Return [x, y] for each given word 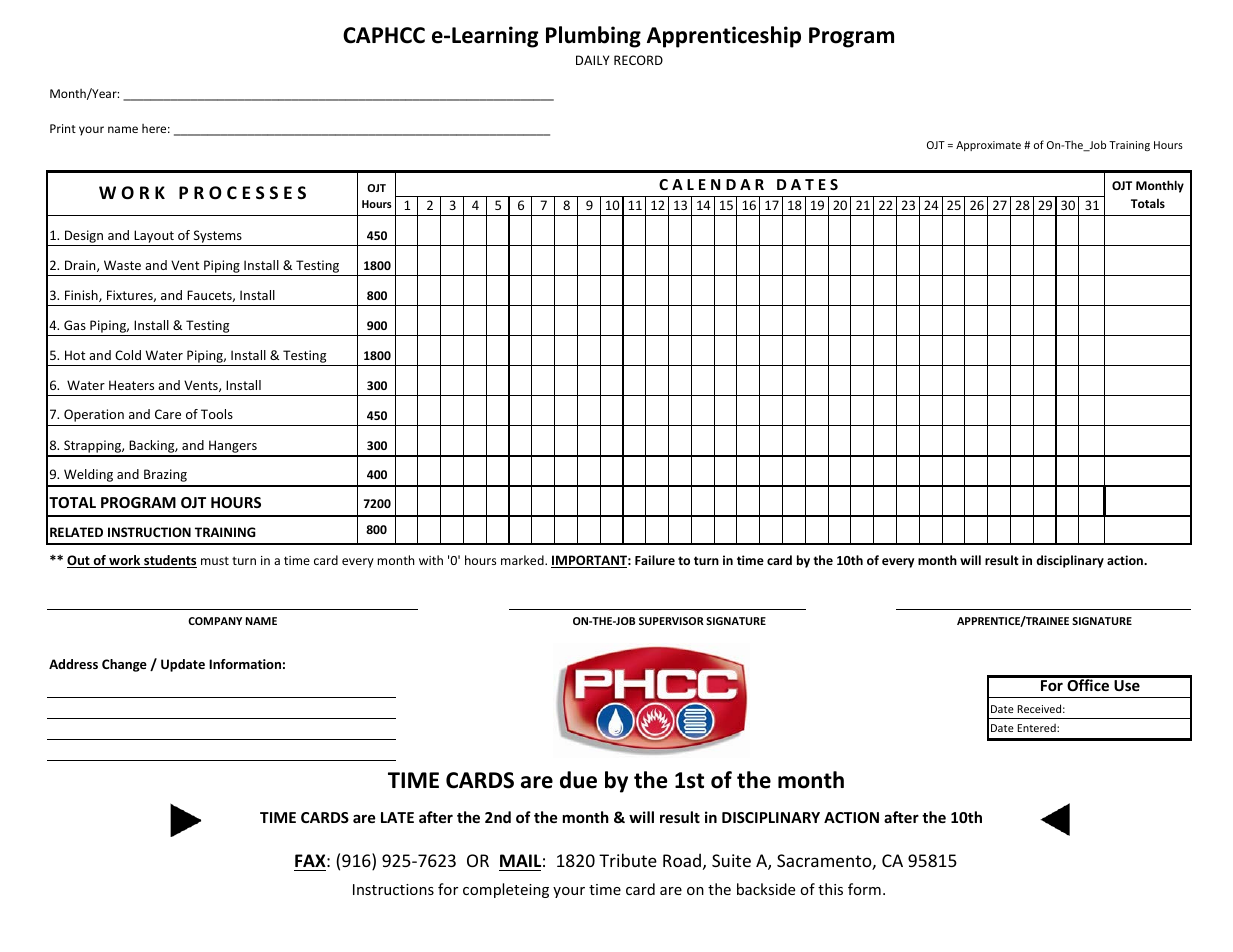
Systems [218, 236]
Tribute [628, 860]
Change [124, 665]
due [578, 780]
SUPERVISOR [671, 621]
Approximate [988, 146]
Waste [122, 265]
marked [523, 560]
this [830, 889]
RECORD [638, 60]
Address [73, 664]
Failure [655, 560]
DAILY [592, 60]
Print [63, 128]
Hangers [233, 448]
